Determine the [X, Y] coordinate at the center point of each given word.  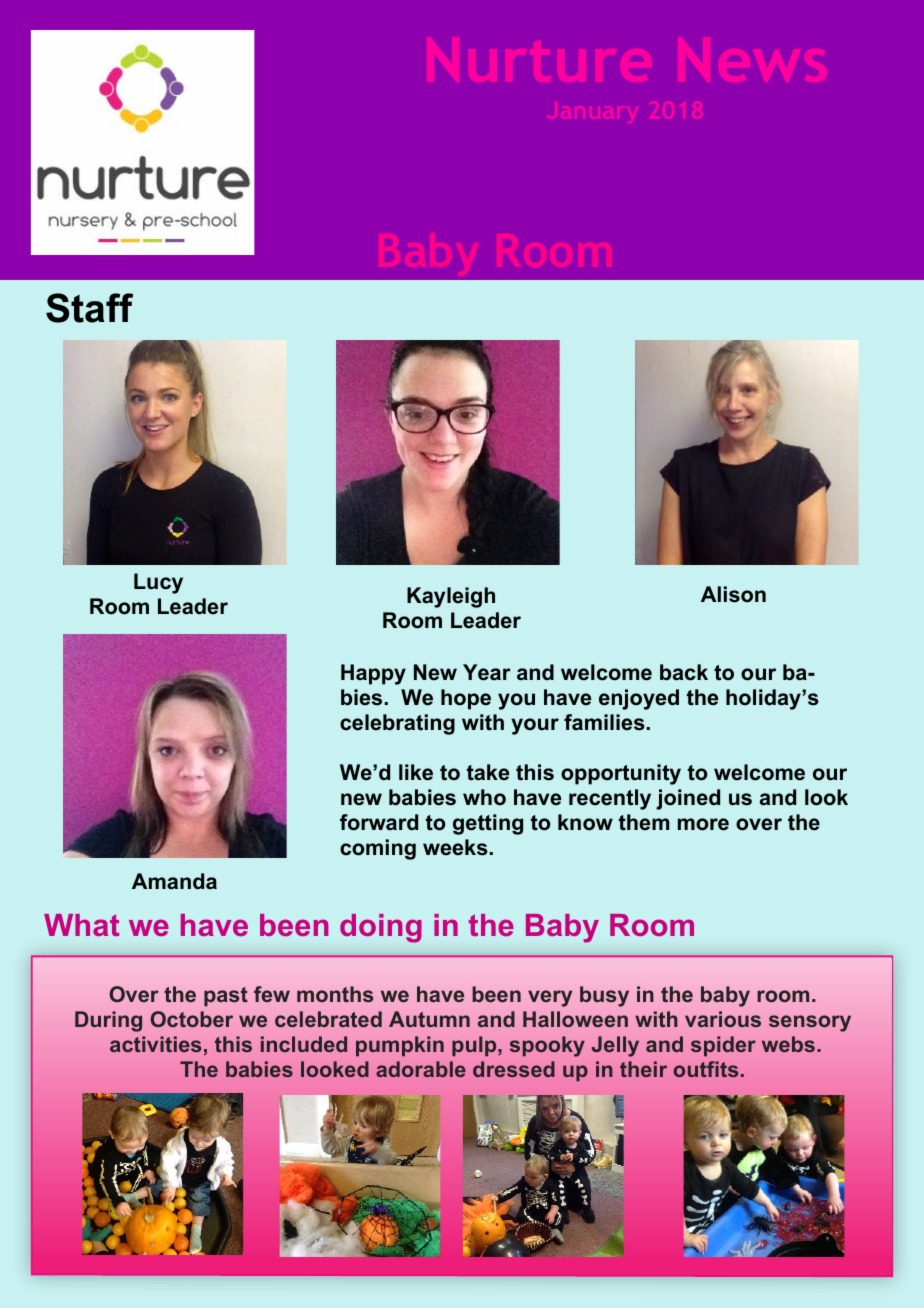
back [684, 672]
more [703, 824]
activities [155, 1044]
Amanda [174, 881]
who [484, 797]
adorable [421, 1069]
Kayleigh [451, 597]
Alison [733, 594]
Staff [89, 308]
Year [487, 672]
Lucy [158, 583]
